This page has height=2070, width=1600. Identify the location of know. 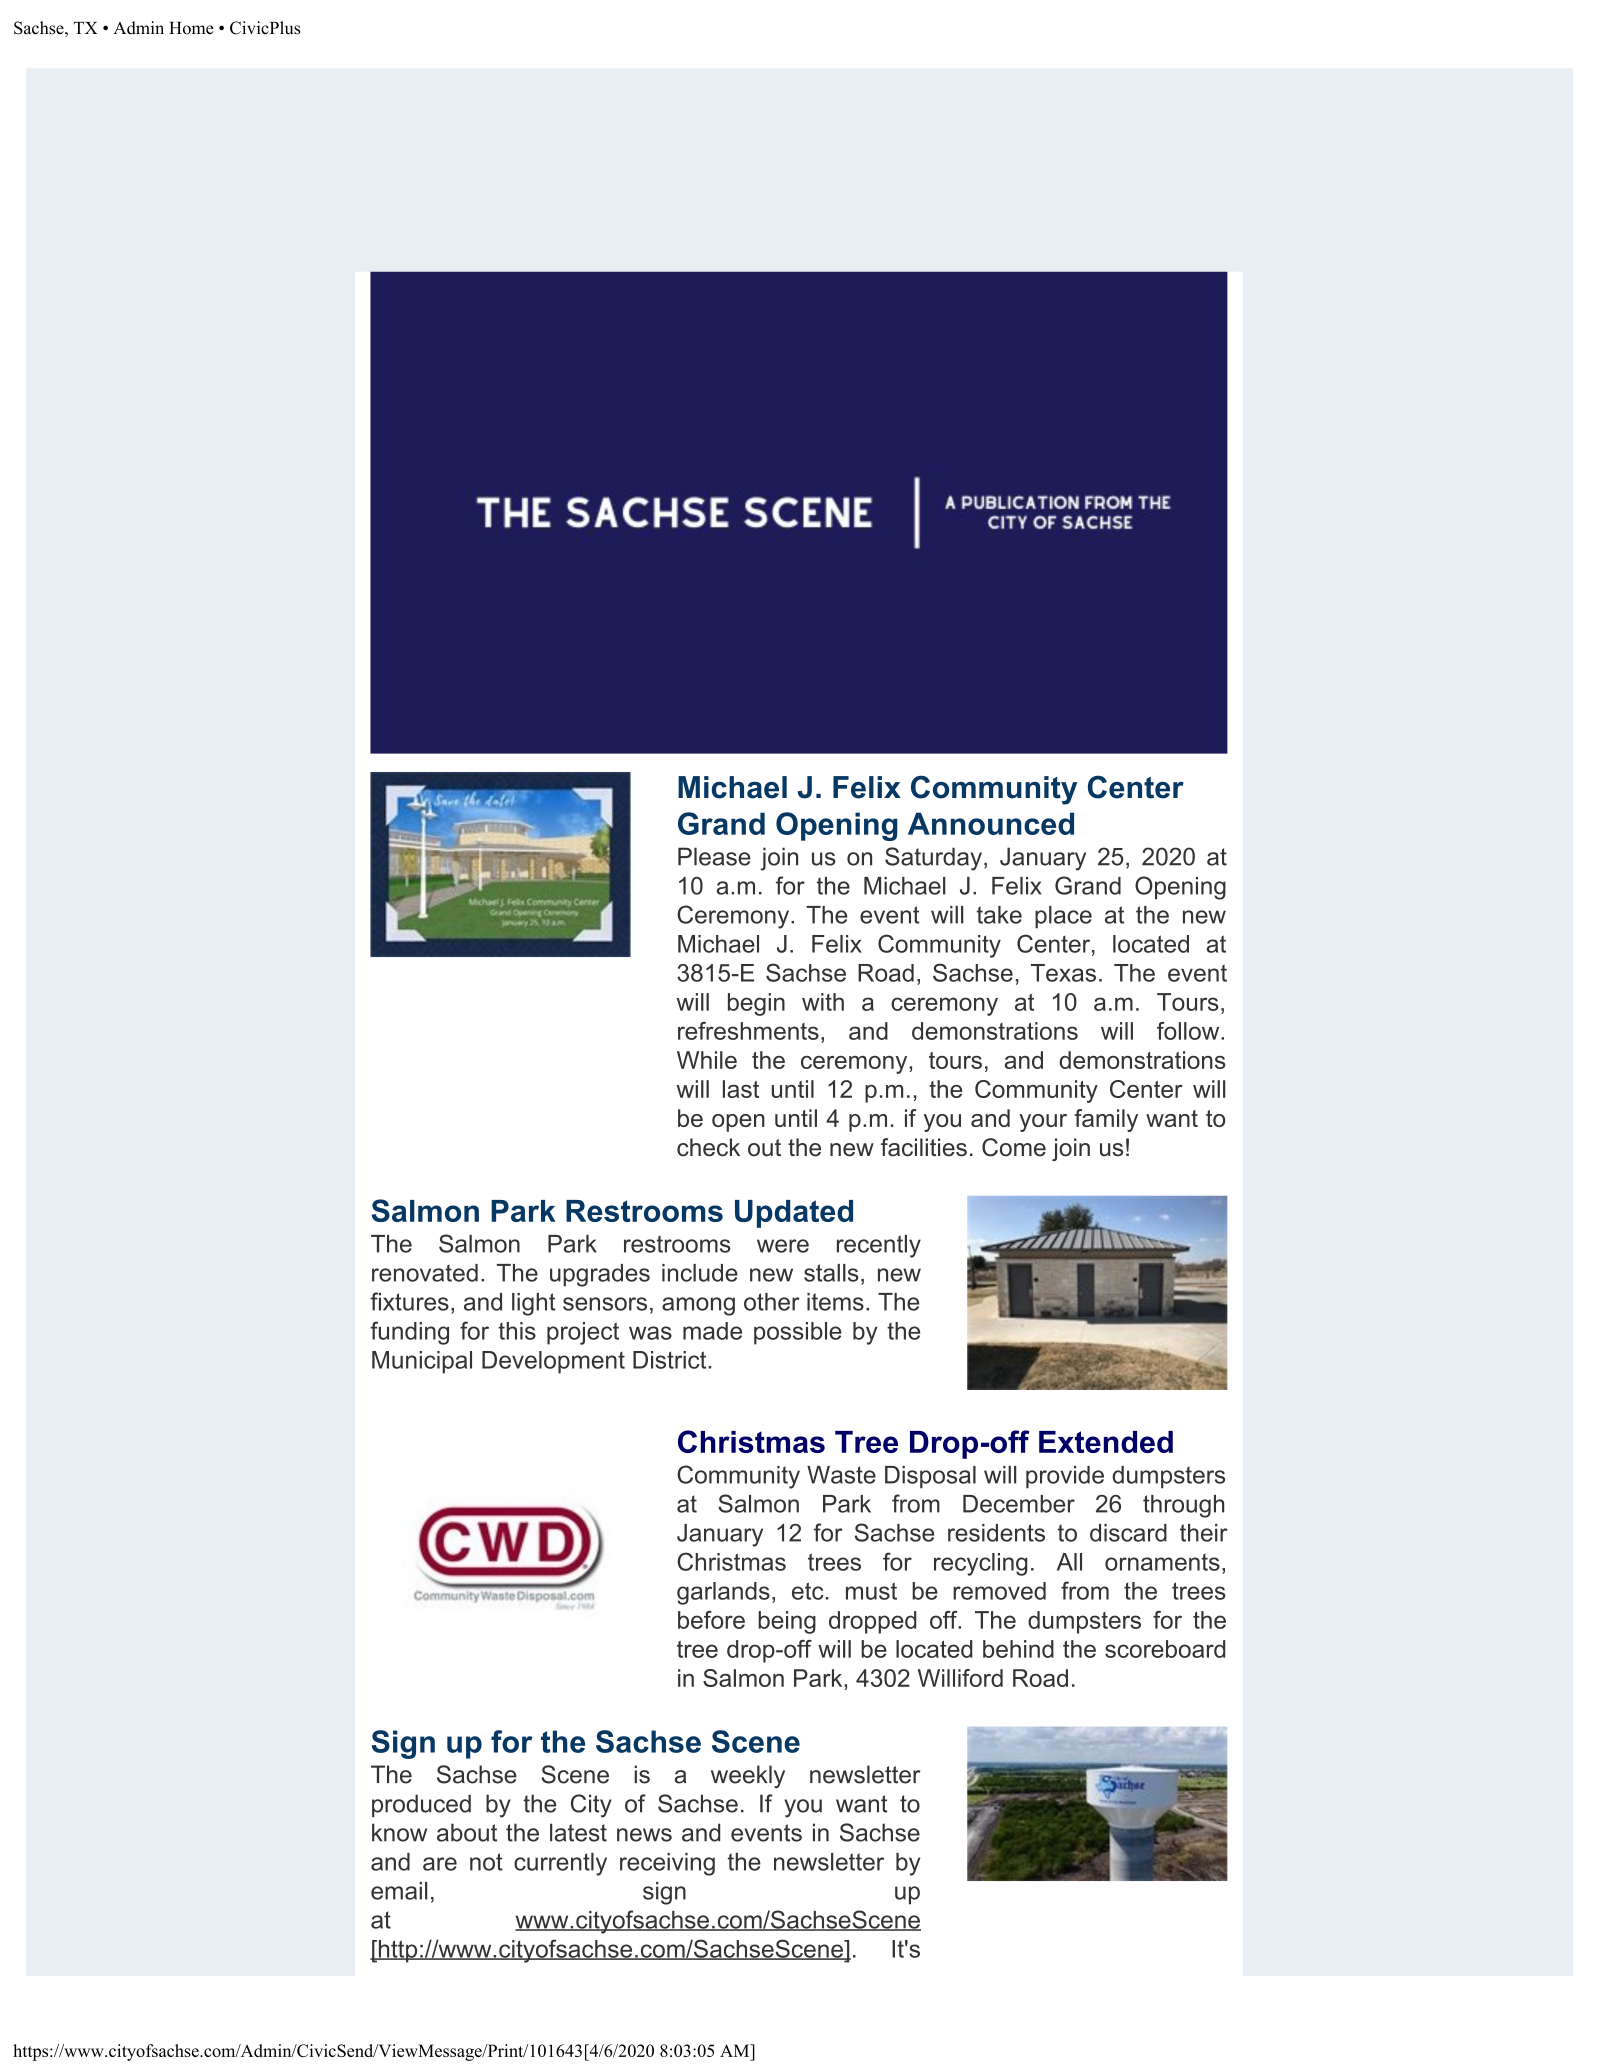
(399, 1832).
